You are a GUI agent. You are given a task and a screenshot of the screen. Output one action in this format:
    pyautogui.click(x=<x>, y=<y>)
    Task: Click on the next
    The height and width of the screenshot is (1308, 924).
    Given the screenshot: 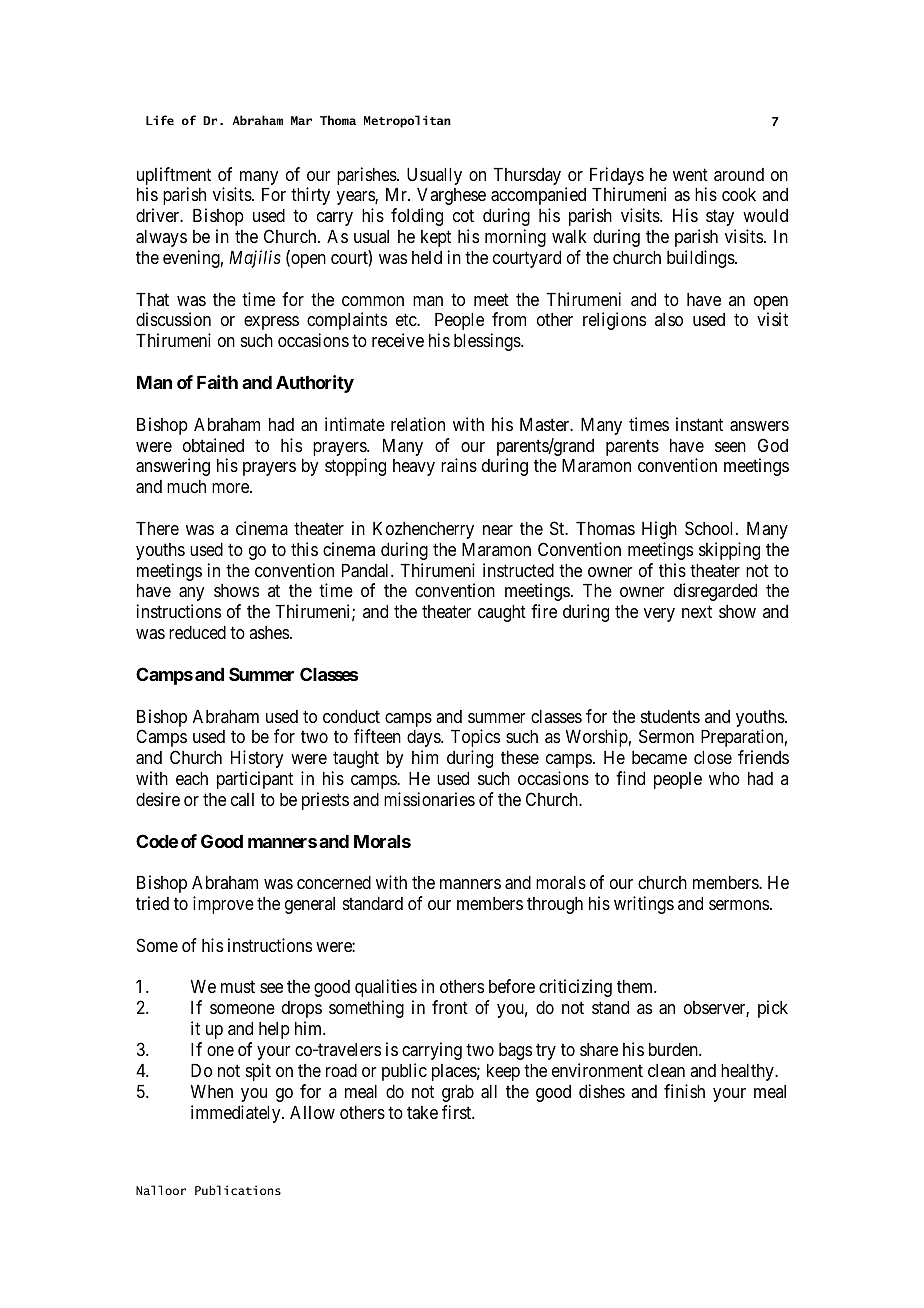 What is the action you would take?
    pyautogui.click(x=697, y=612)
